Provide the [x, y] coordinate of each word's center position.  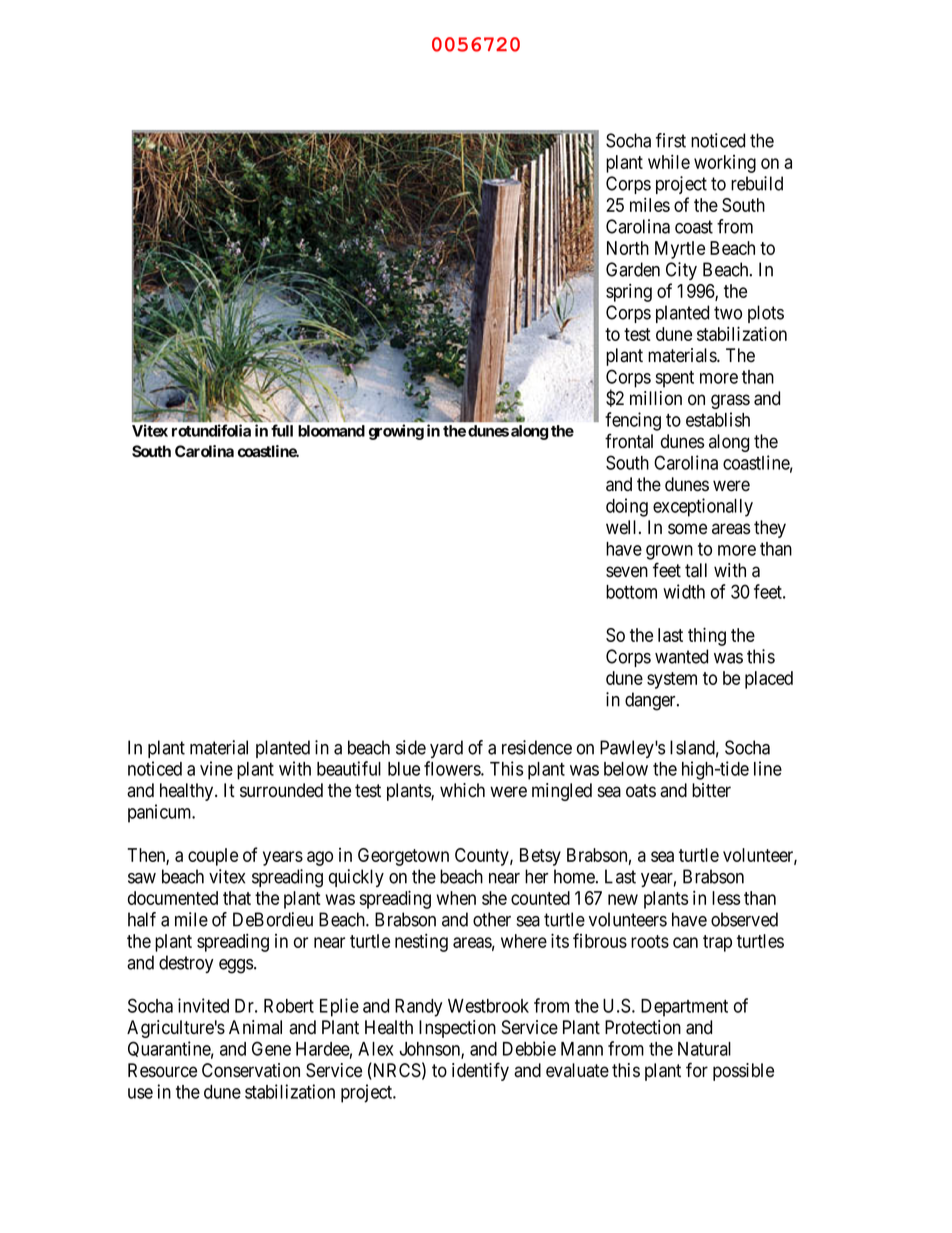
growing [396, 432]
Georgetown [403, 857]
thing [707, 636]
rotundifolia [211, 430]
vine [216, 768]
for [697, 1070]
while [669, 161]
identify [480, 1071]
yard [446, 749]
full [282, 430]
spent [674, 379]
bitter [711, 790]
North [628, 248]
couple [213, 857]
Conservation [251, 1070]
